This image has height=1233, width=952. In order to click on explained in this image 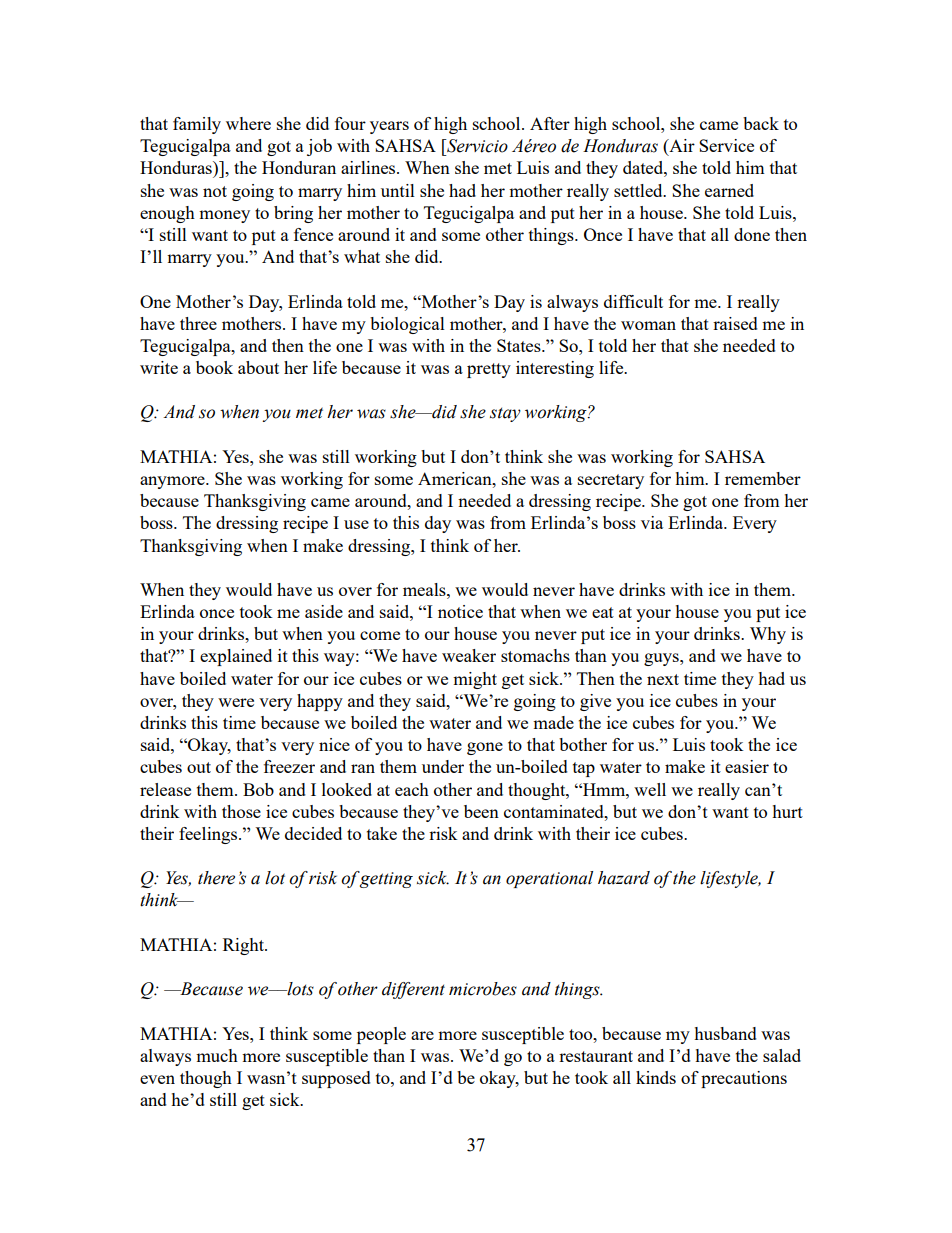, I will do `click(236, 657)`.
